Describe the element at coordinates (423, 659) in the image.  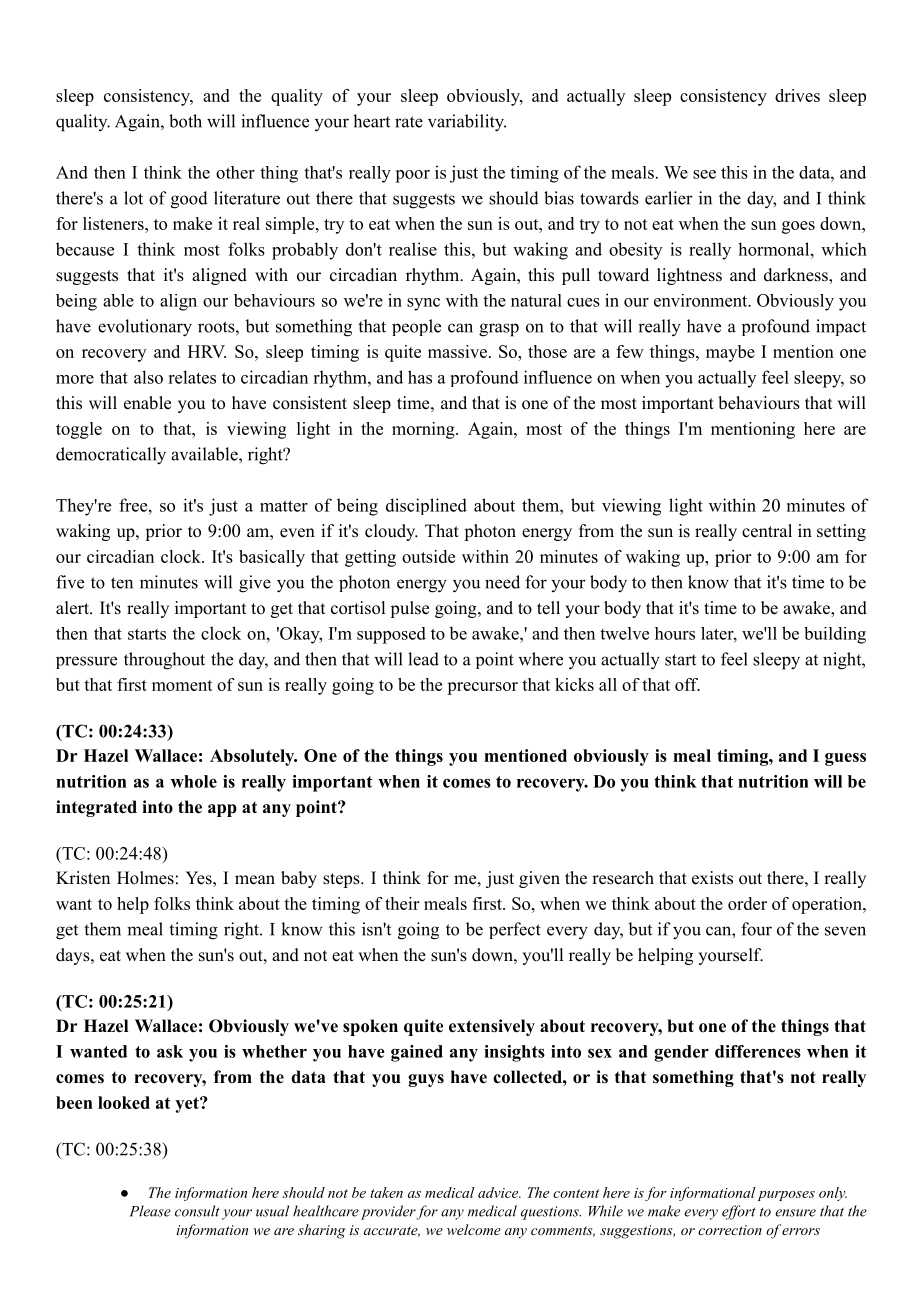
I see `lead` at that location.
